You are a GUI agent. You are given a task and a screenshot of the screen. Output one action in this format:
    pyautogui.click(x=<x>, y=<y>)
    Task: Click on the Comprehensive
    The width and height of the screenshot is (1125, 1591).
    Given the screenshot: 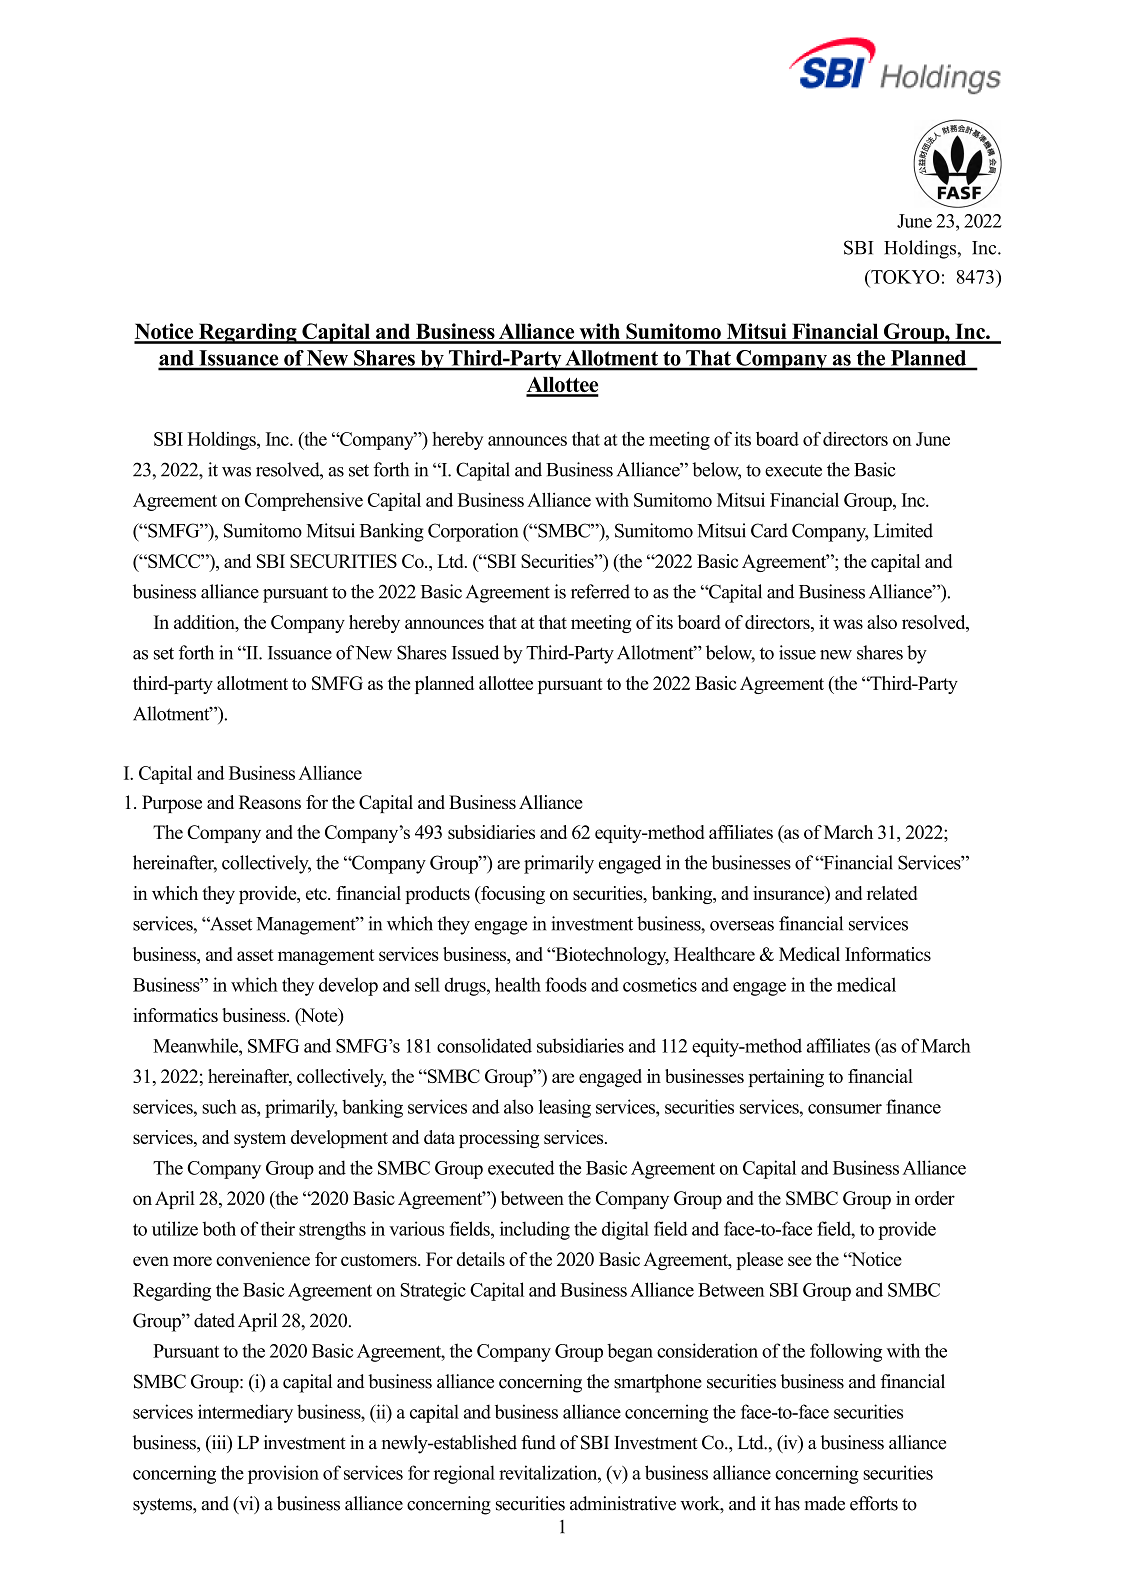 What is the action you would take?
    pyautogui.click(x=304, y=502)
